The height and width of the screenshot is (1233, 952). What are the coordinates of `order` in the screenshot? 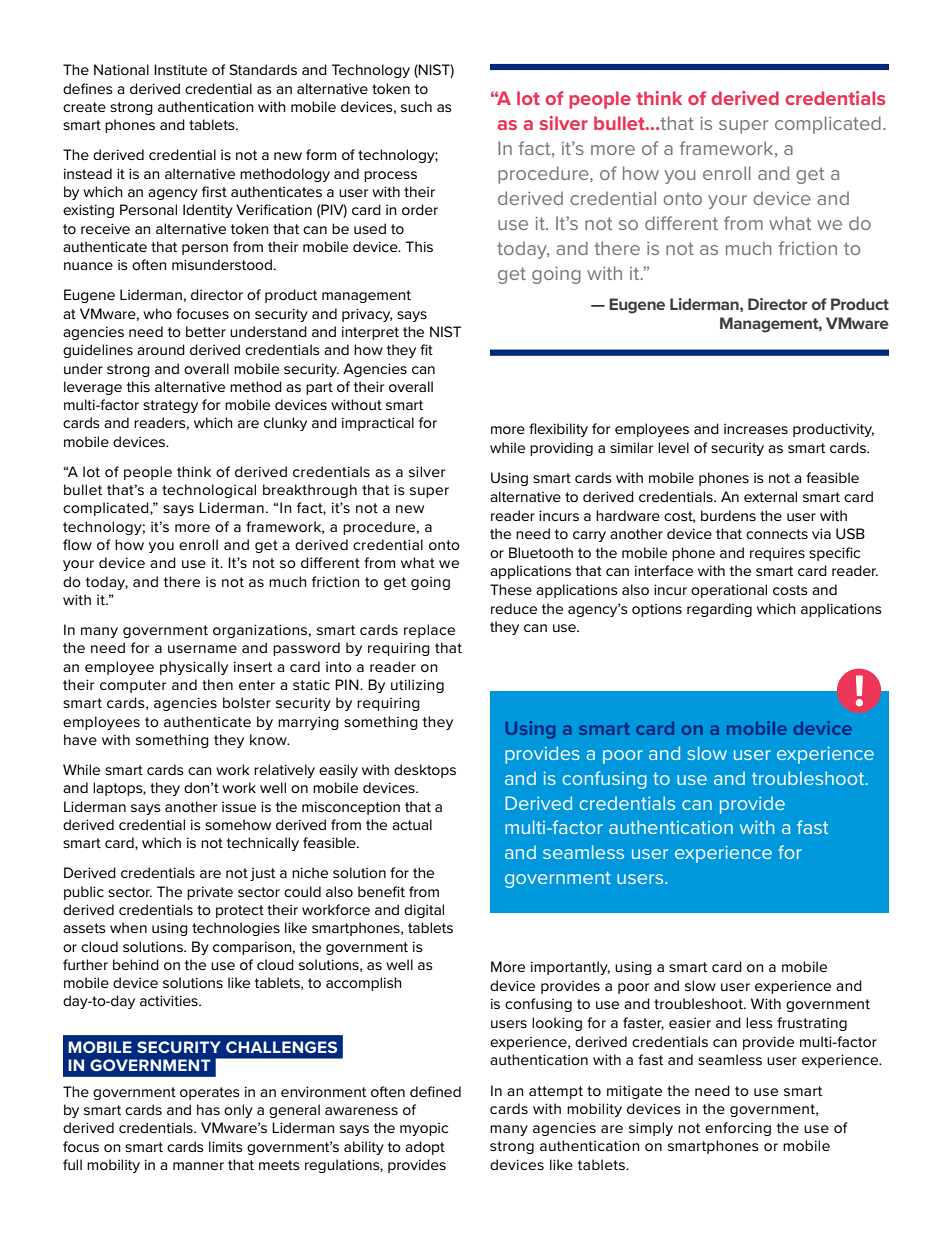 It's located at (420, 209).
